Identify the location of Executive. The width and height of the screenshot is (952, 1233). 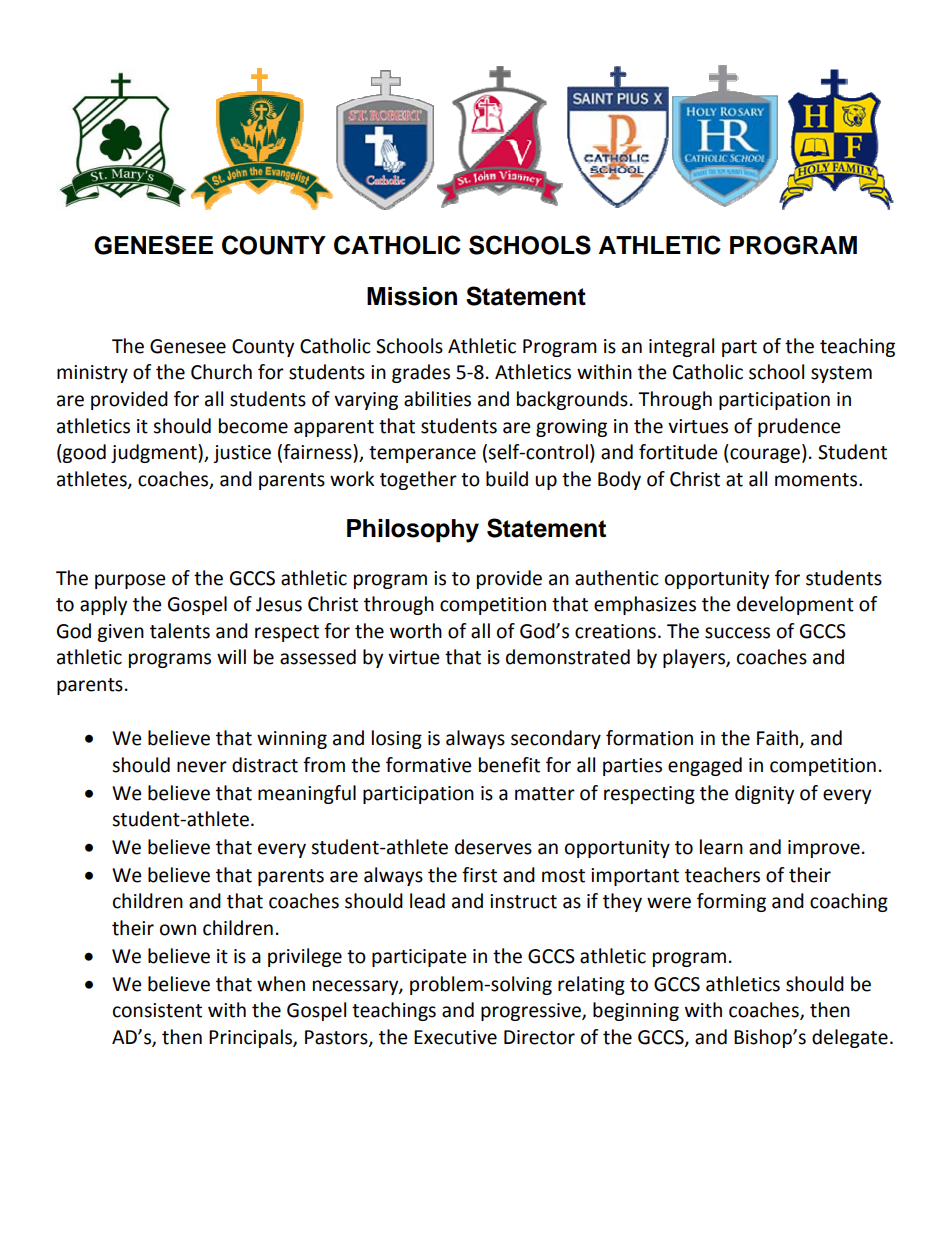
(455, 1037).
